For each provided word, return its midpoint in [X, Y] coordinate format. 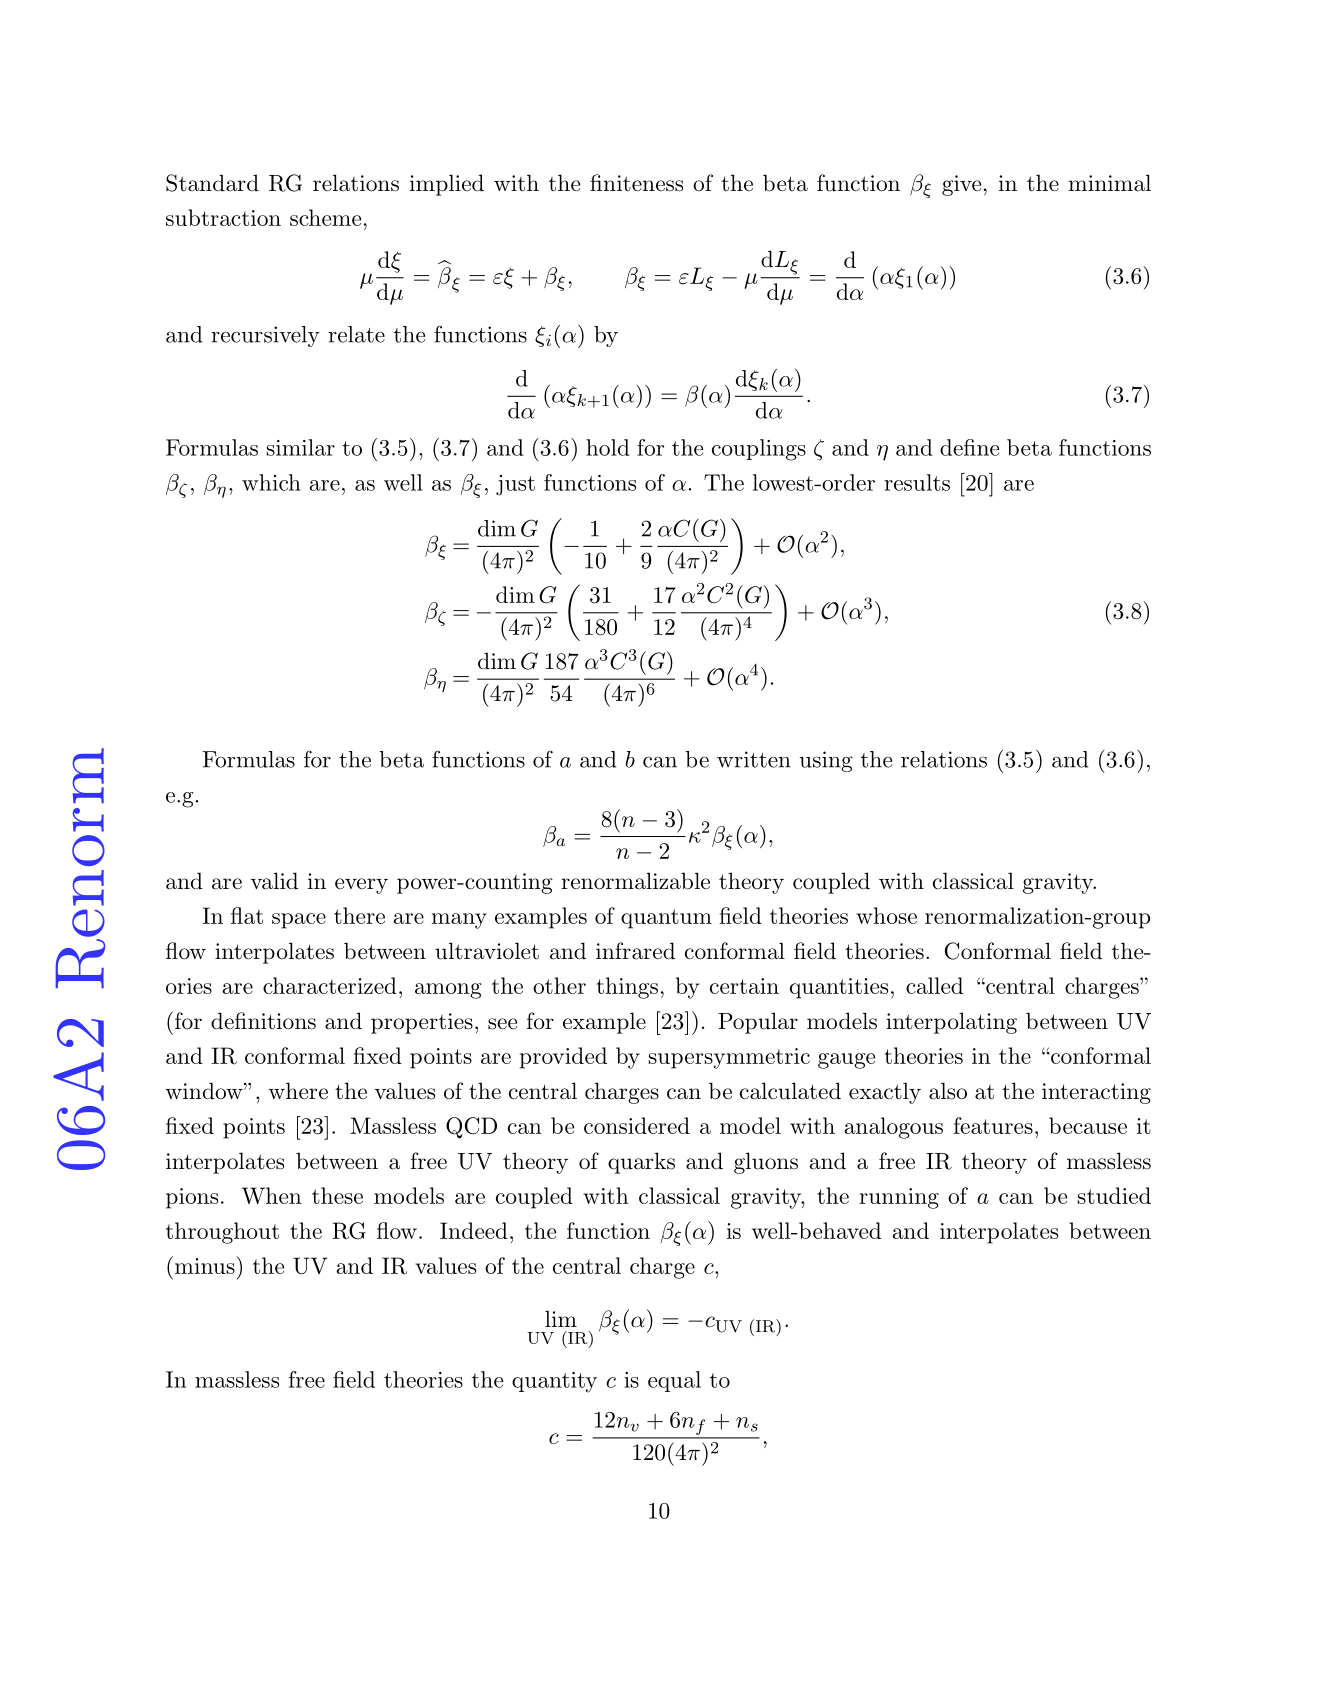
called [934, 985]
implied [447, 185]
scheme [325, 217]
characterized [330, 985]
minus [205, 1266]
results [917, 482]
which [271, 482]
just [515, 485]
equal [674, 1381]
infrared [635, 951]
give [961, 185]
